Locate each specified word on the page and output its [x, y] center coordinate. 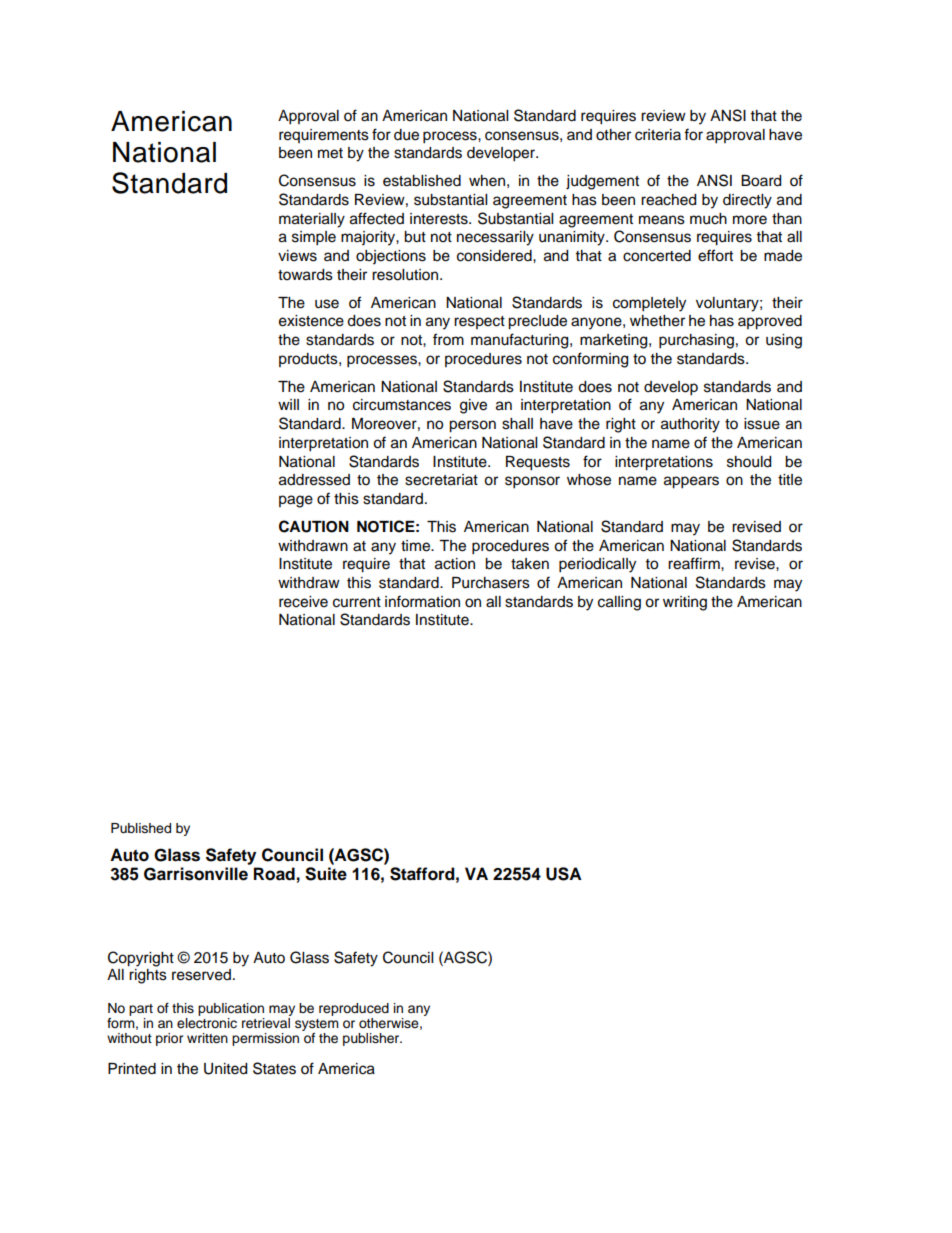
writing [685, 603]
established [422, 181]
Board [761, 181]
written [207, 1038]
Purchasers [491, 583]
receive [303, 602]
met [330, 153]
